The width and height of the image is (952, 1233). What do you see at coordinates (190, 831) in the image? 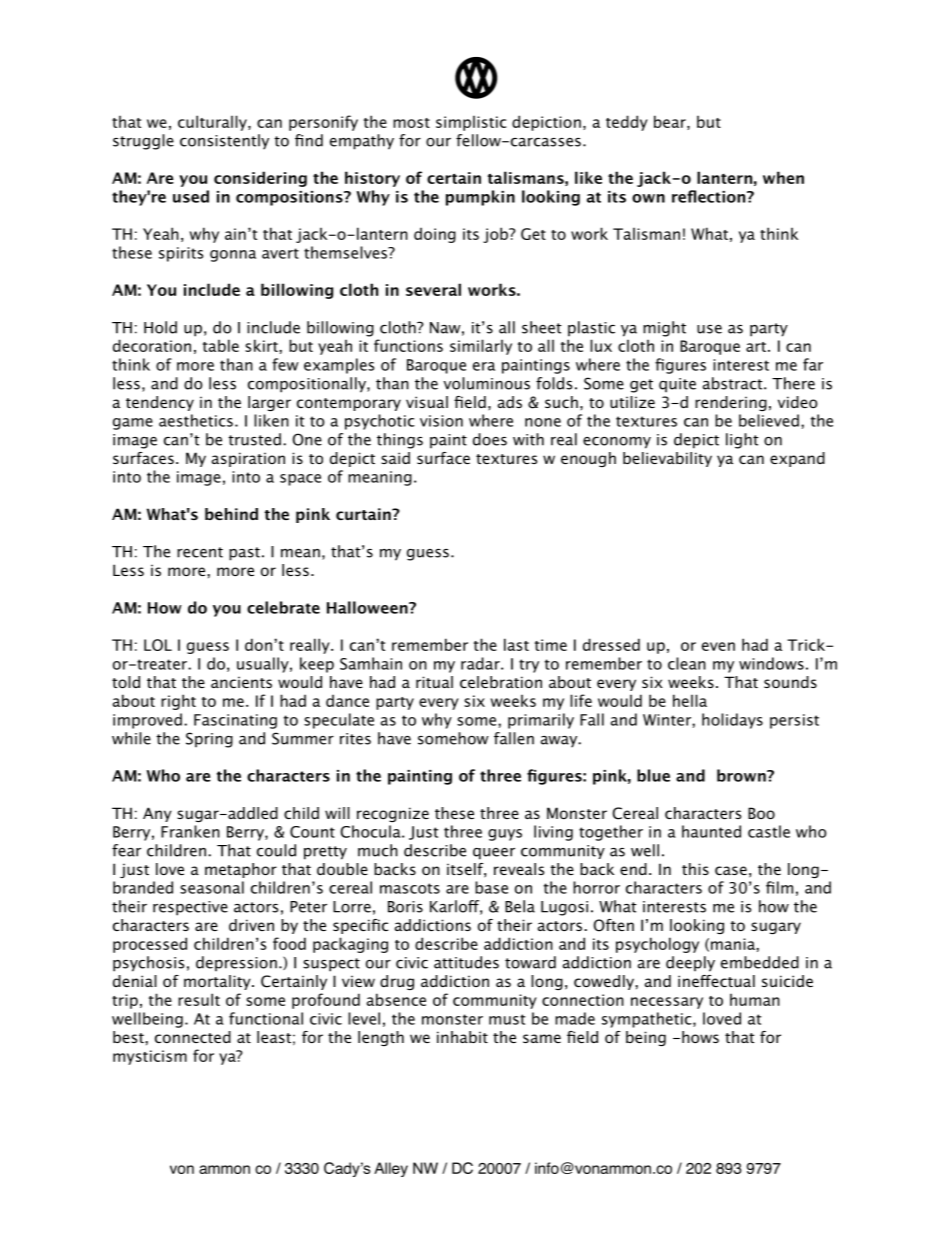
I see `Franken` at bounding box center [190, 831].
